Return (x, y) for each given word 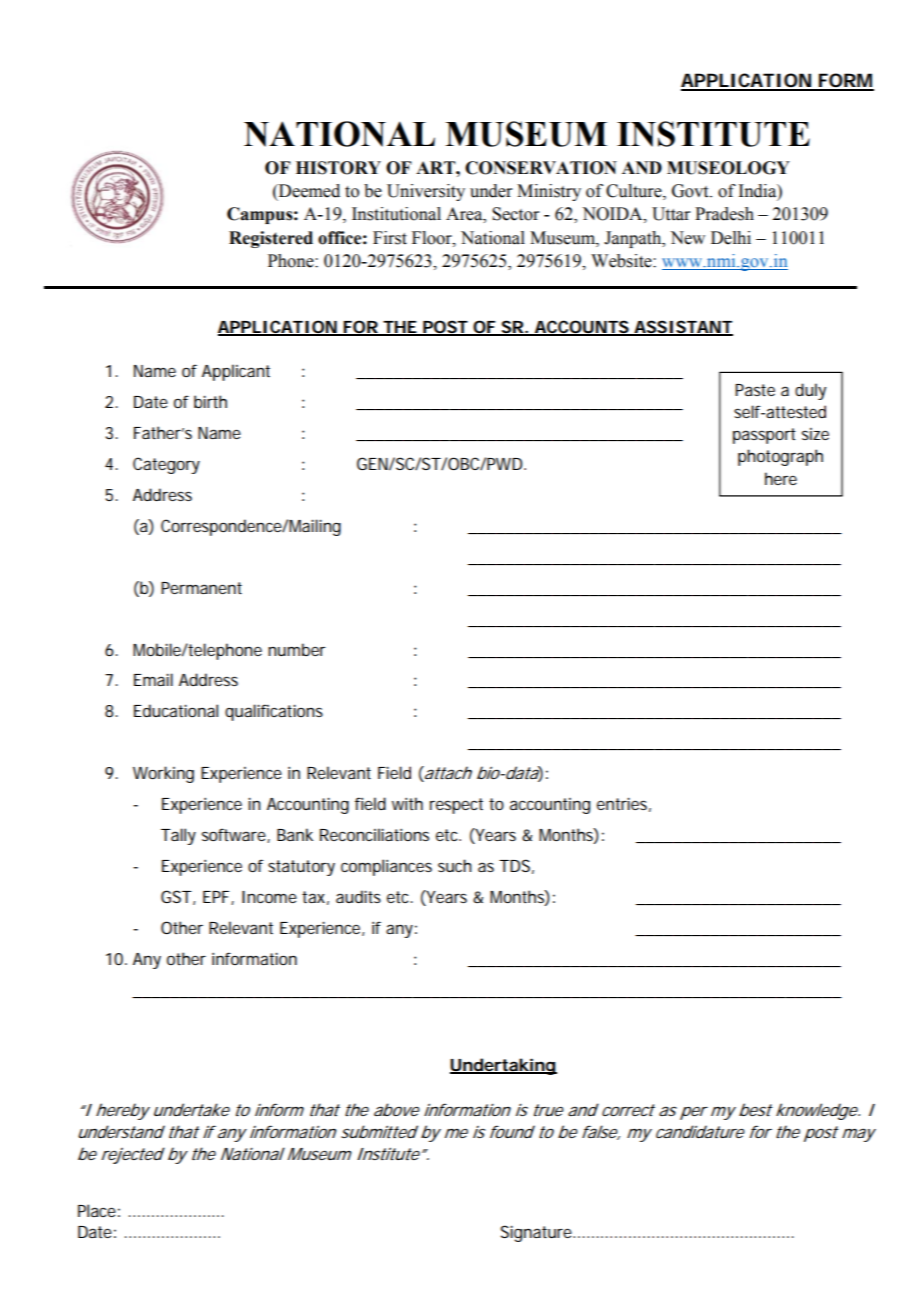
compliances (386, 867)
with (407, 803)
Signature (537, 1233)
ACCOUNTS (581, 328)
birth (210, 401)
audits (358, 896)
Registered (271, 239)
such (455, 865)
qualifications (274, 712)
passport (764, 436)
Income (269, 897)
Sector (515, 214)
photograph (780, 457)
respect (456, 806)
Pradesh (724, 214)
